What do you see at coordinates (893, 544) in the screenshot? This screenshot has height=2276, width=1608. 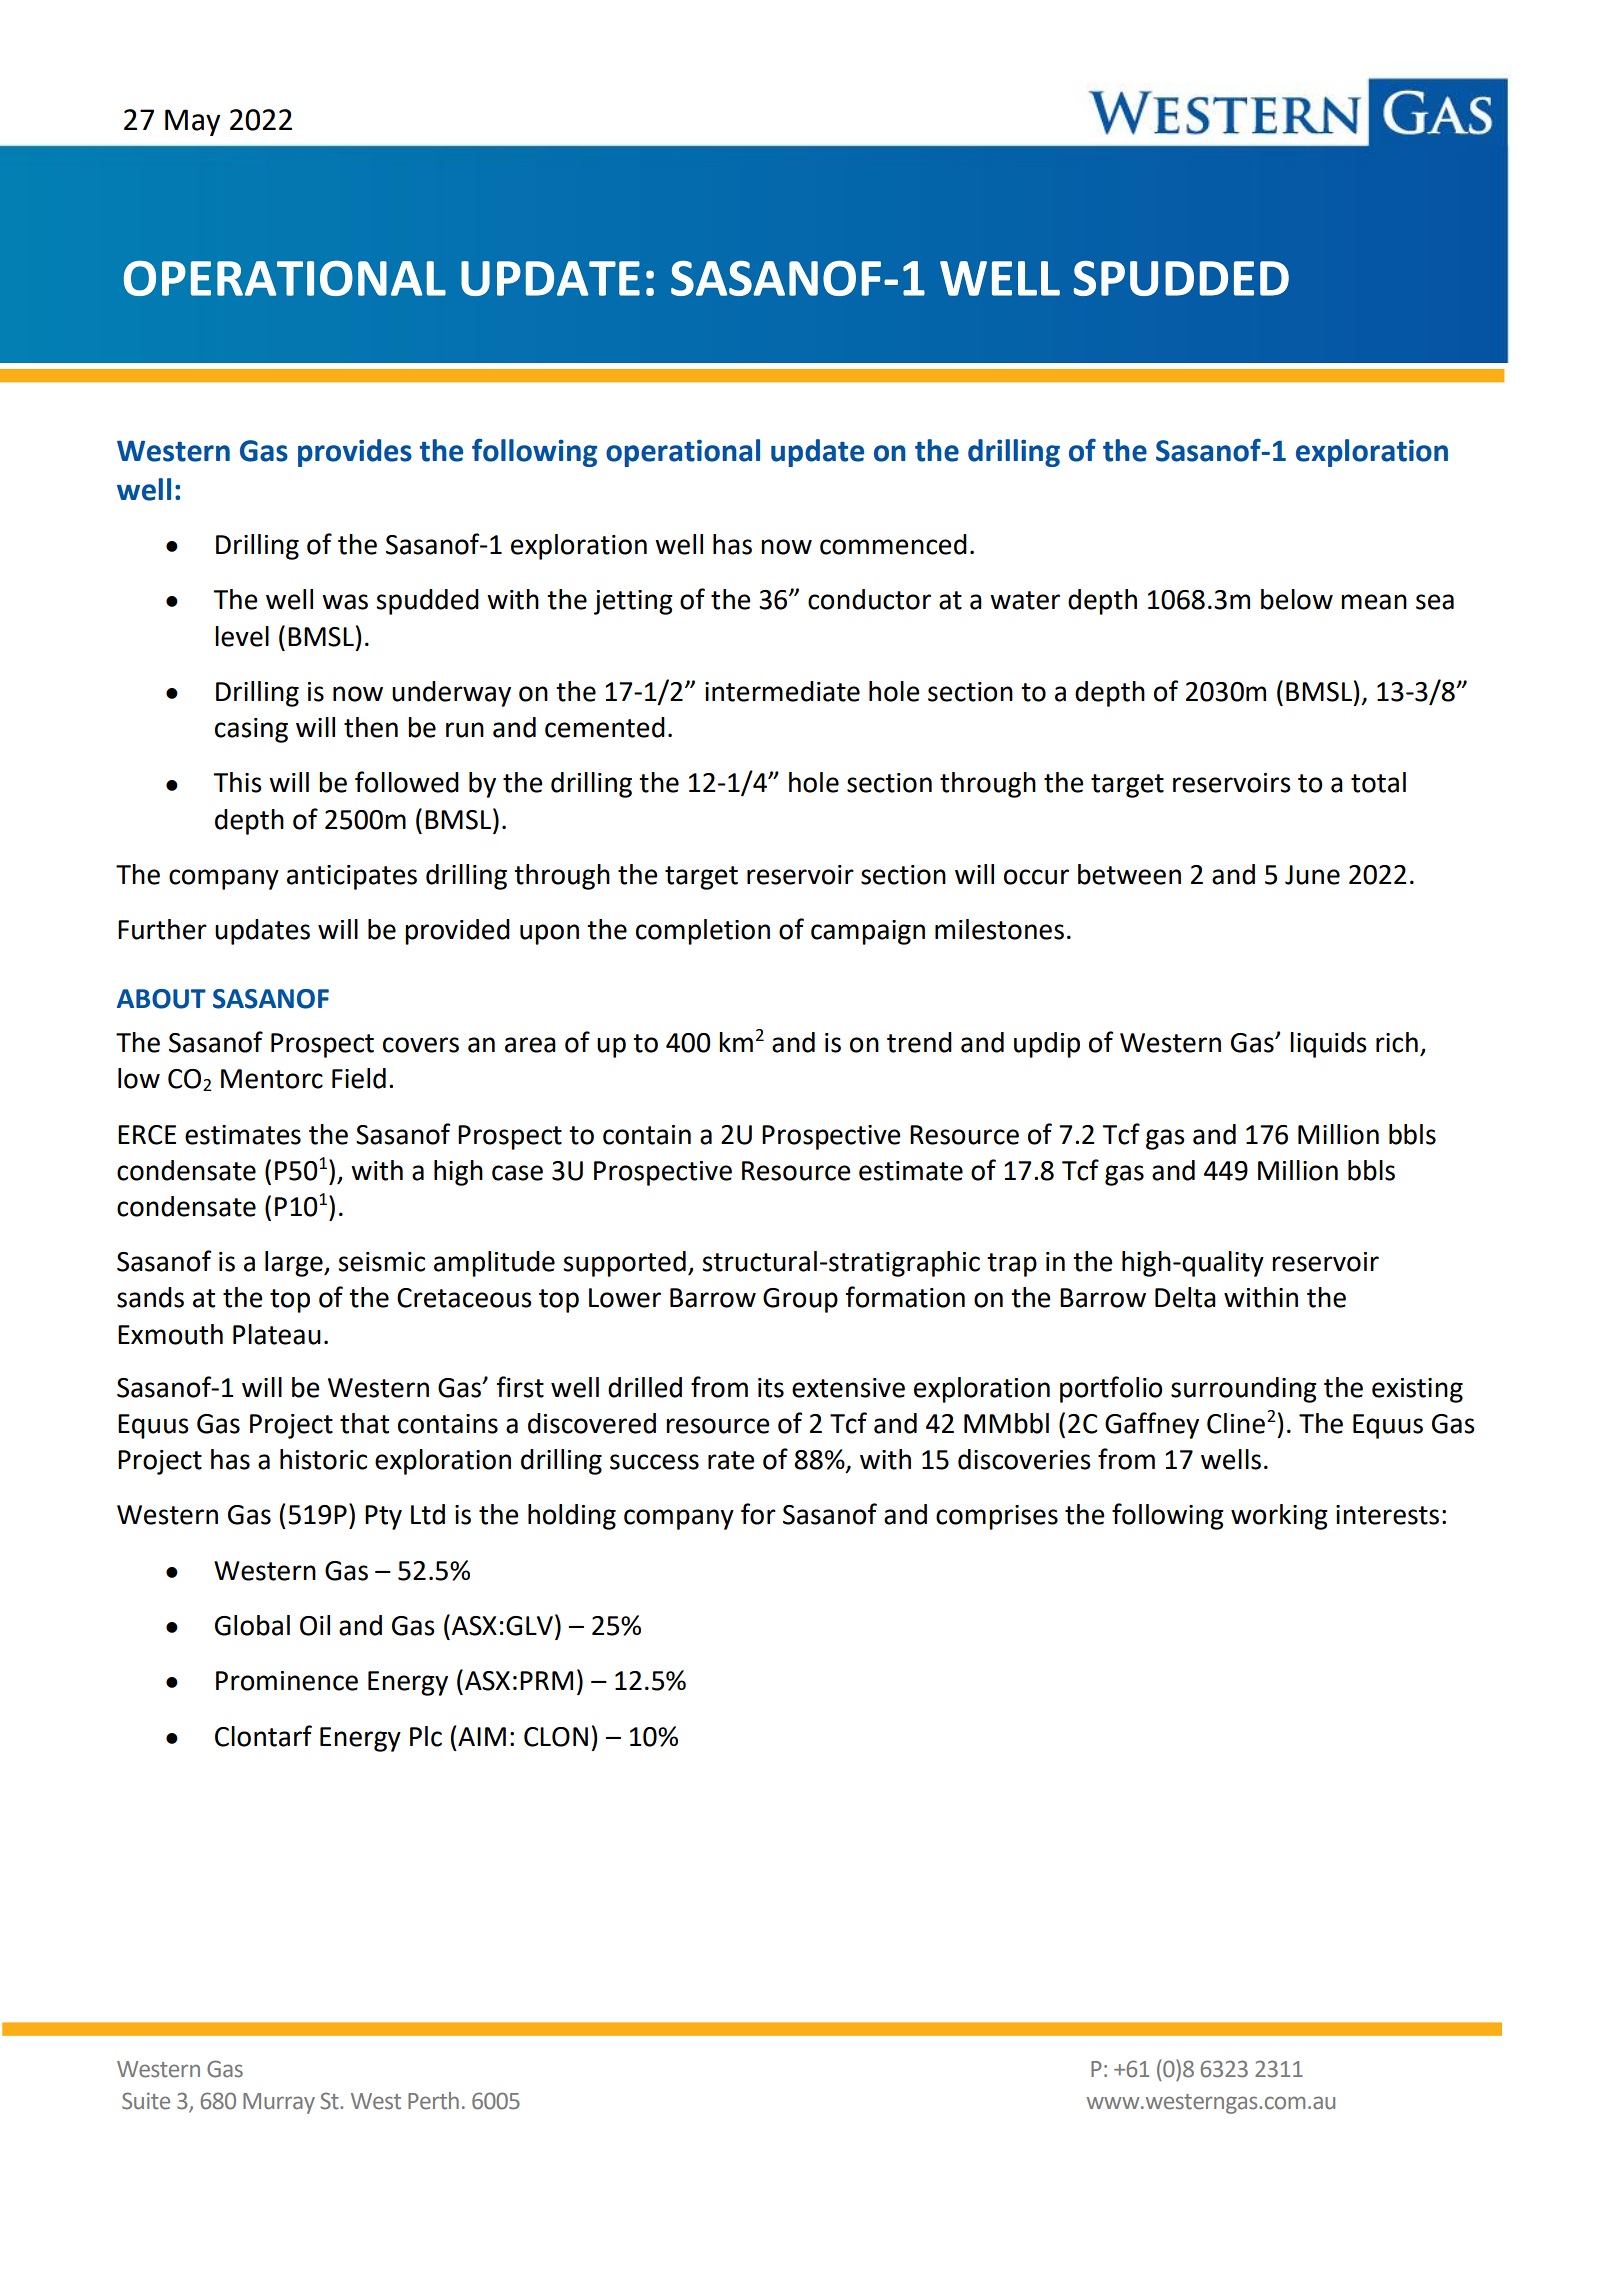 I see `commenced` at bounding box center [893, 544].
